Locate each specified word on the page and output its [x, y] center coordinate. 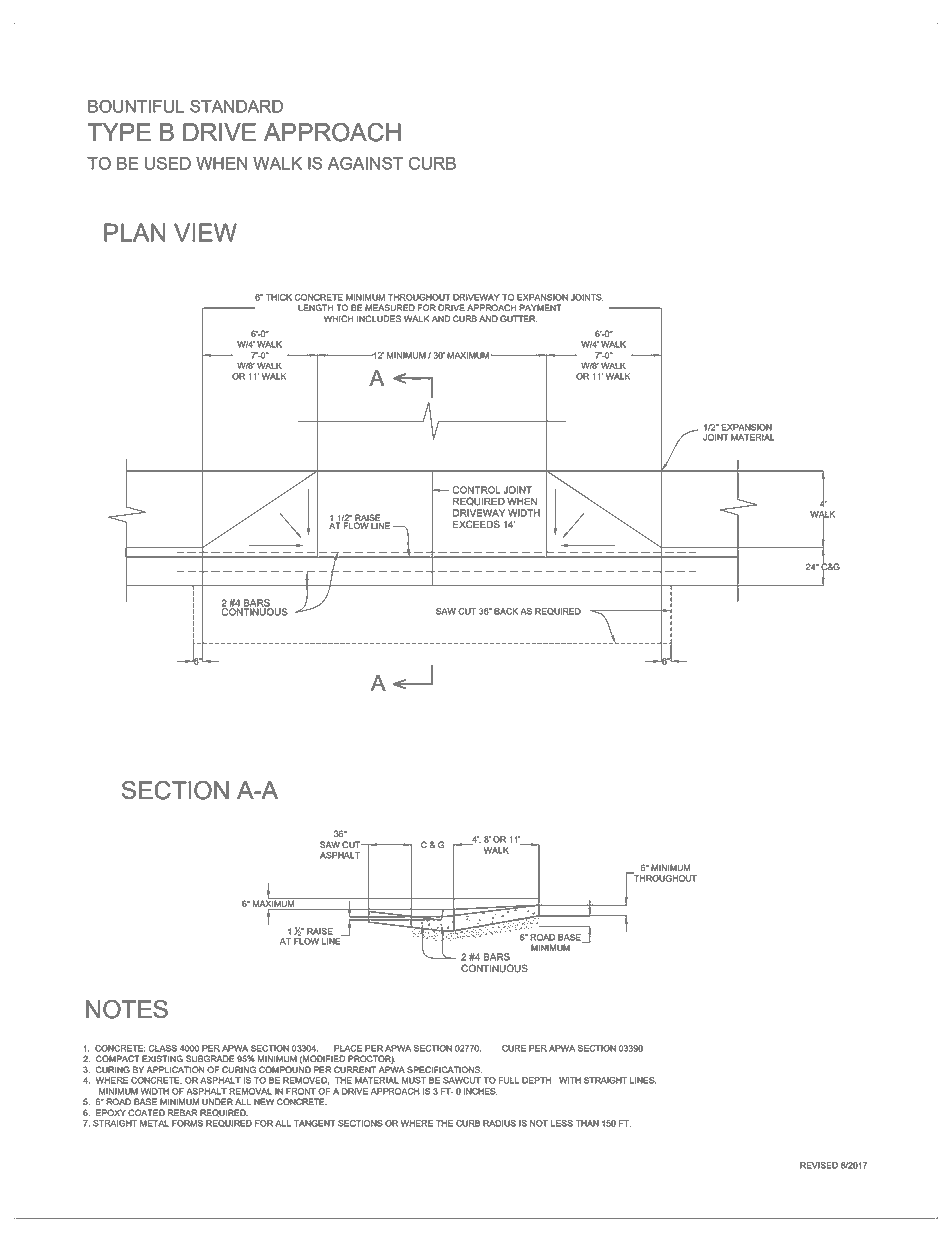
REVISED [819, 1165]
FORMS [187, 1123]
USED [168, 163]
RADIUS [499, 1123]
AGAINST [365, 163]
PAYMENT [540, 307]
